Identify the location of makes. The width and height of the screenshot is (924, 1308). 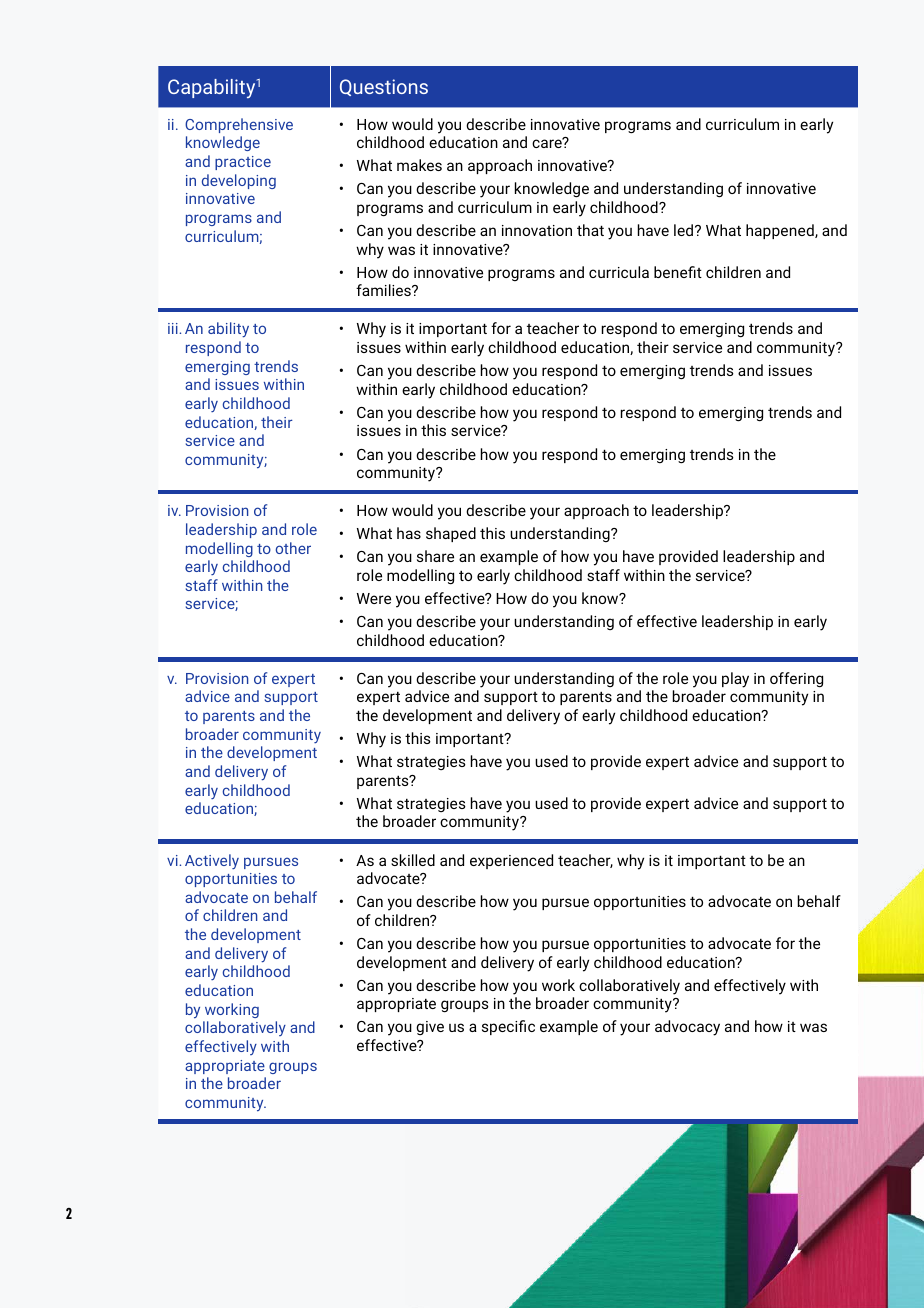
(419, 165).
